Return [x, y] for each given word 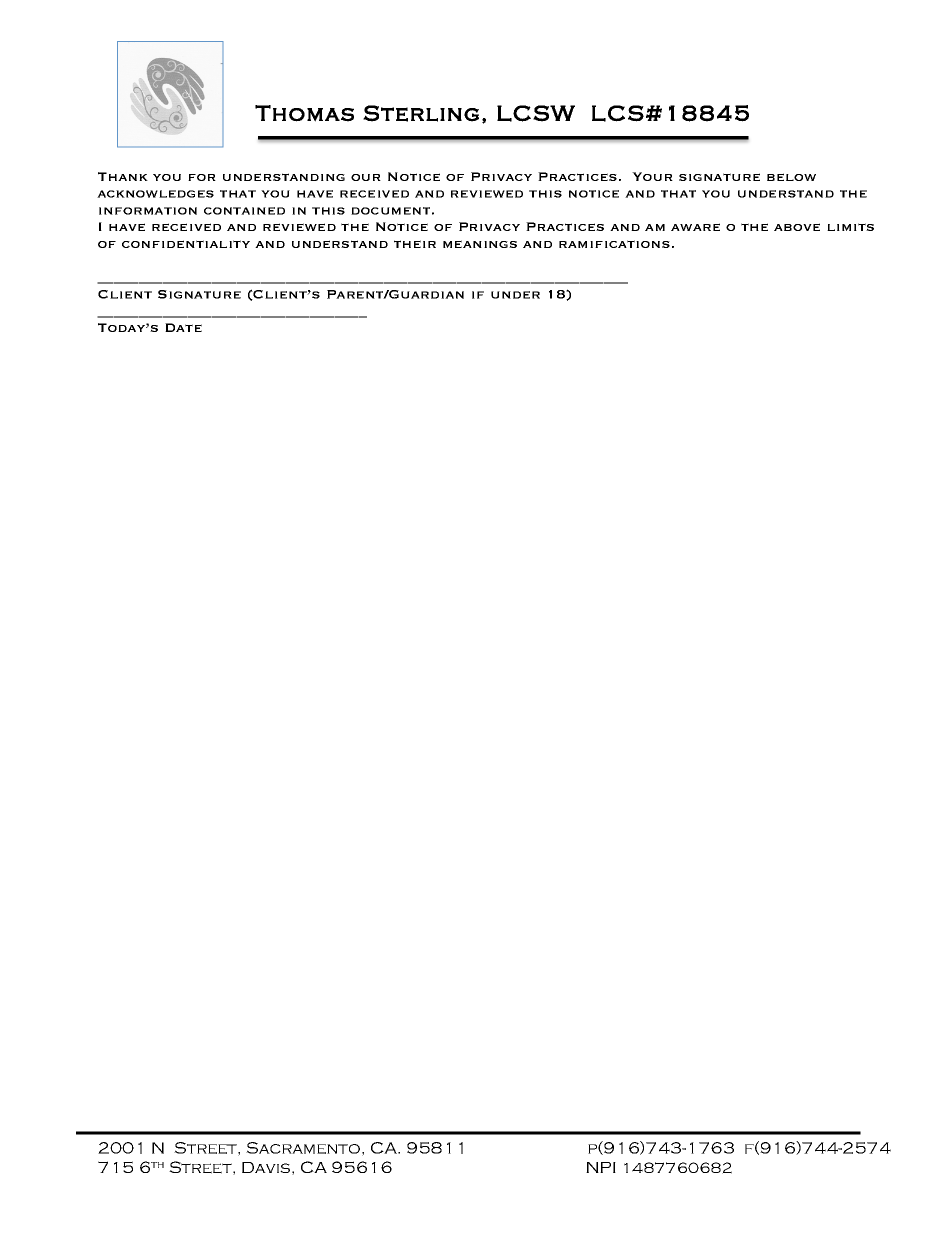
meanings [480, 244]
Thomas [304, 113]
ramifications [614, 244]
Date [183, 327]
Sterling [421, 113]
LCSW [536, 113]
